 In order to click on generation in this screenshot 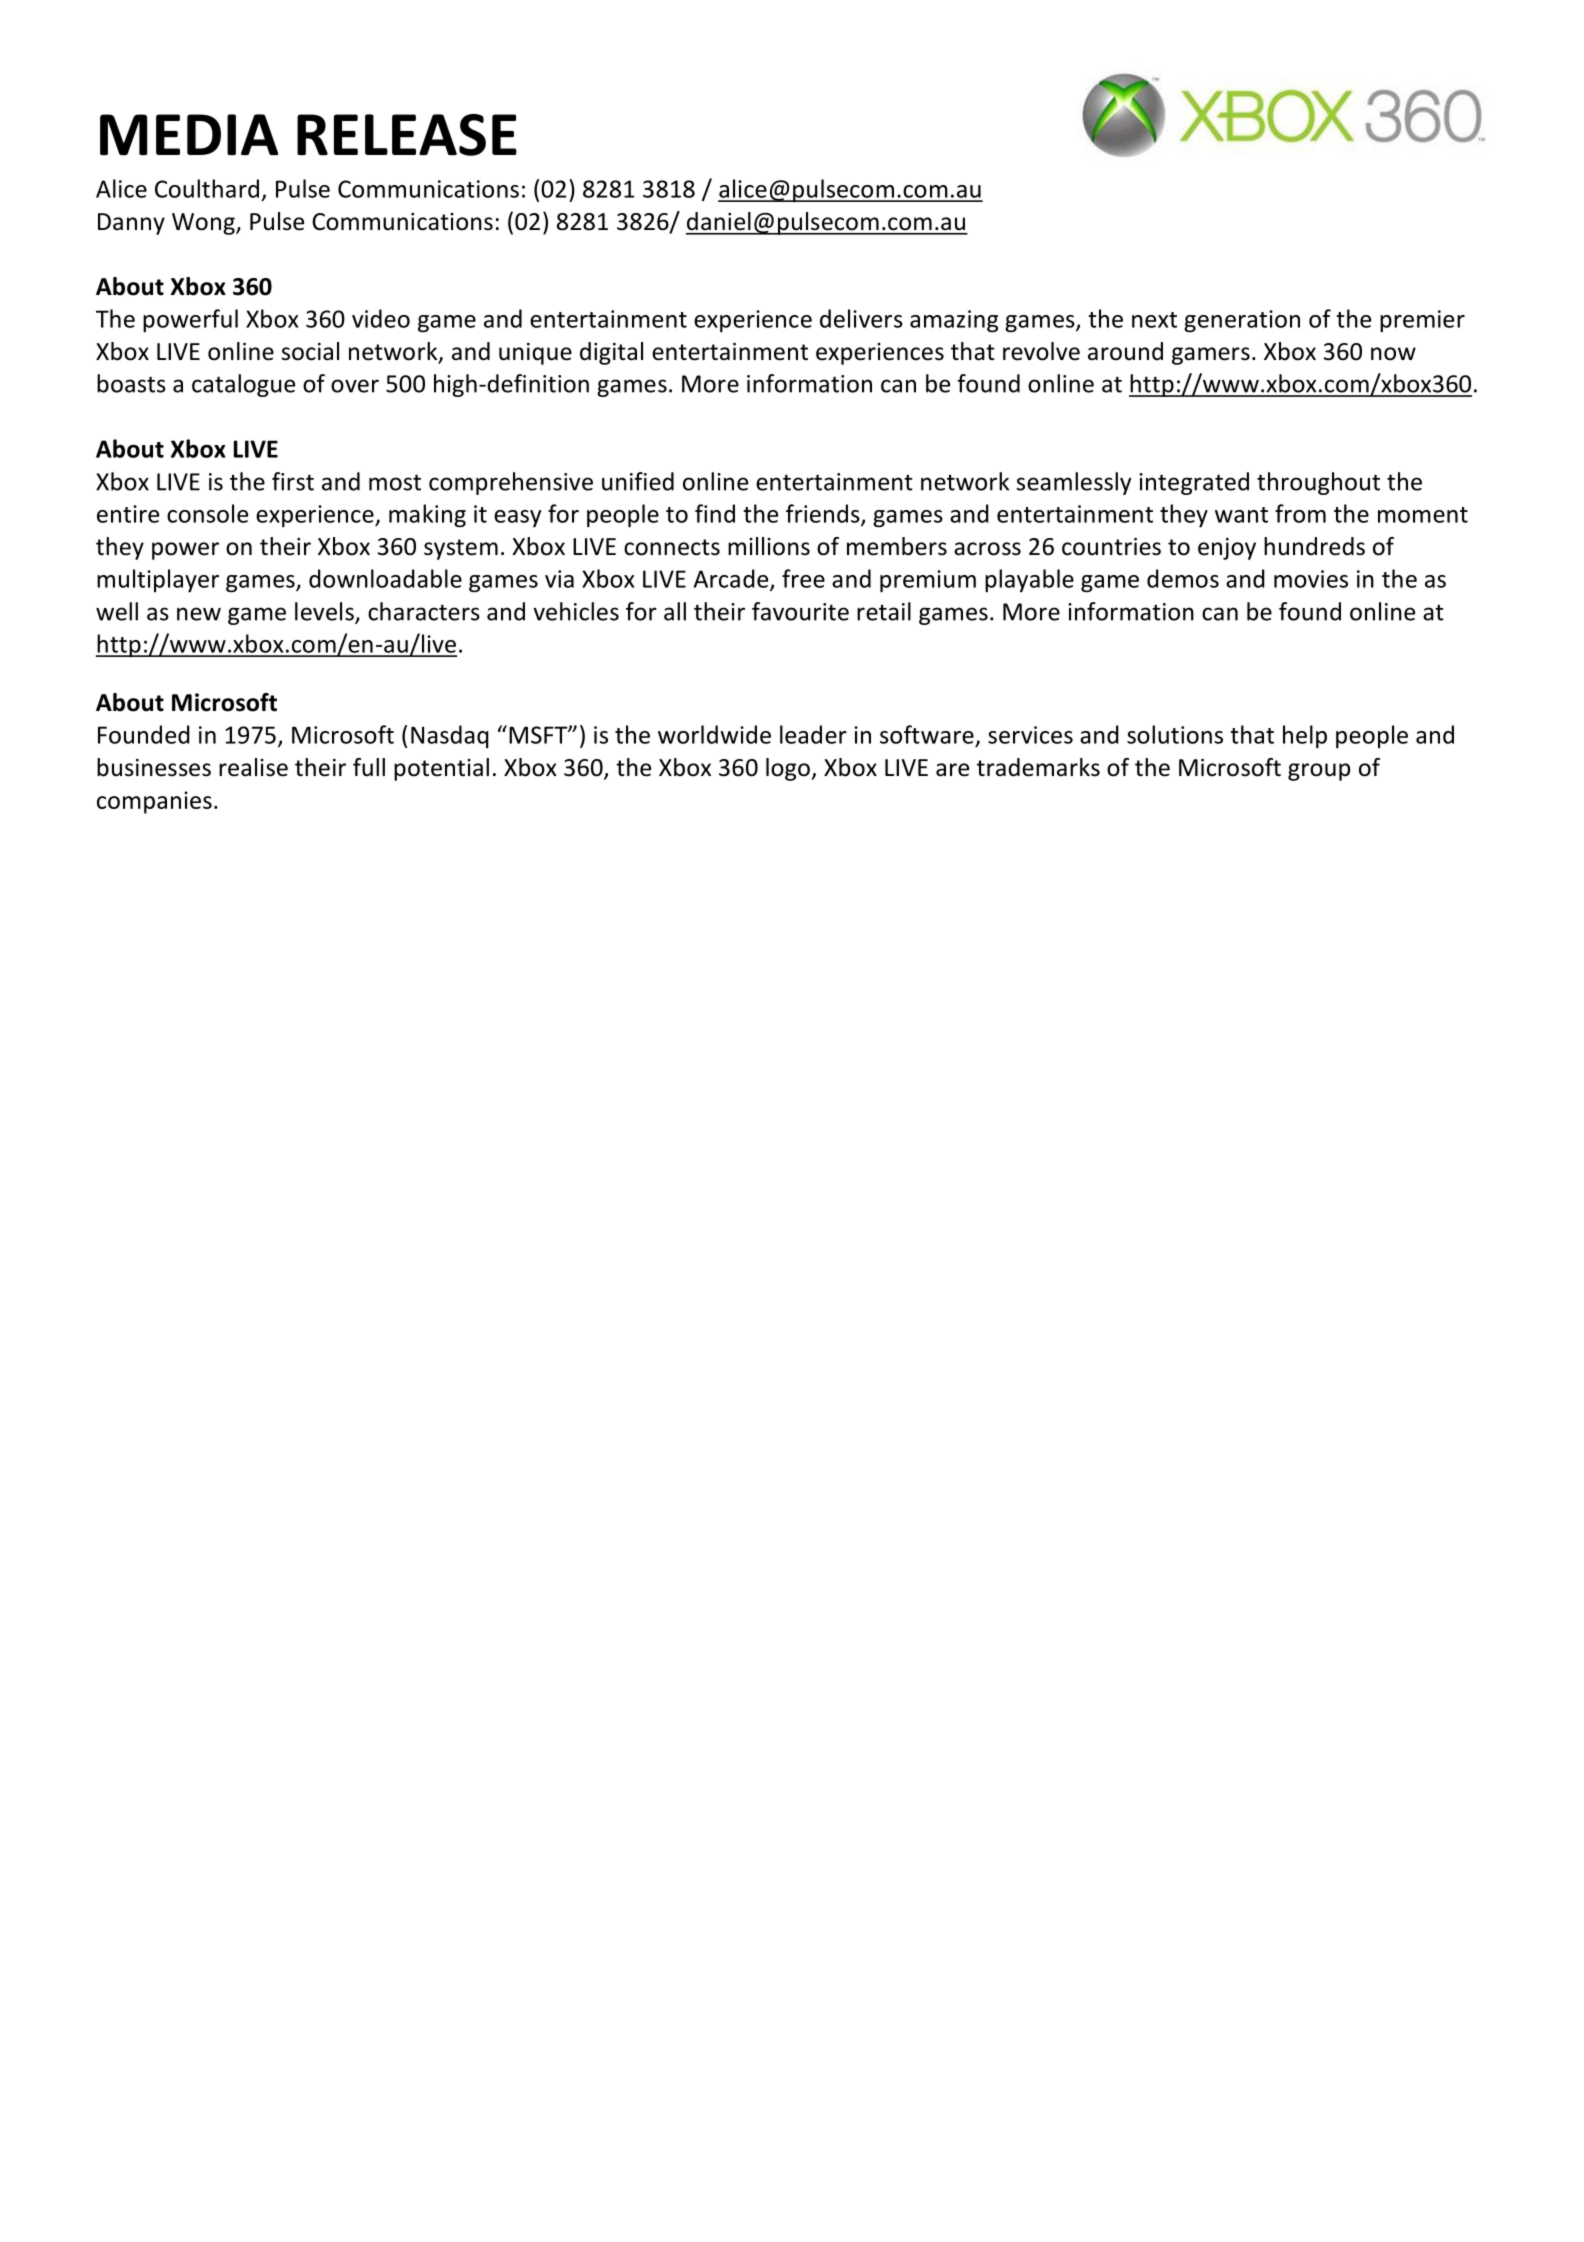, I will do `click(1242, 321)`.
